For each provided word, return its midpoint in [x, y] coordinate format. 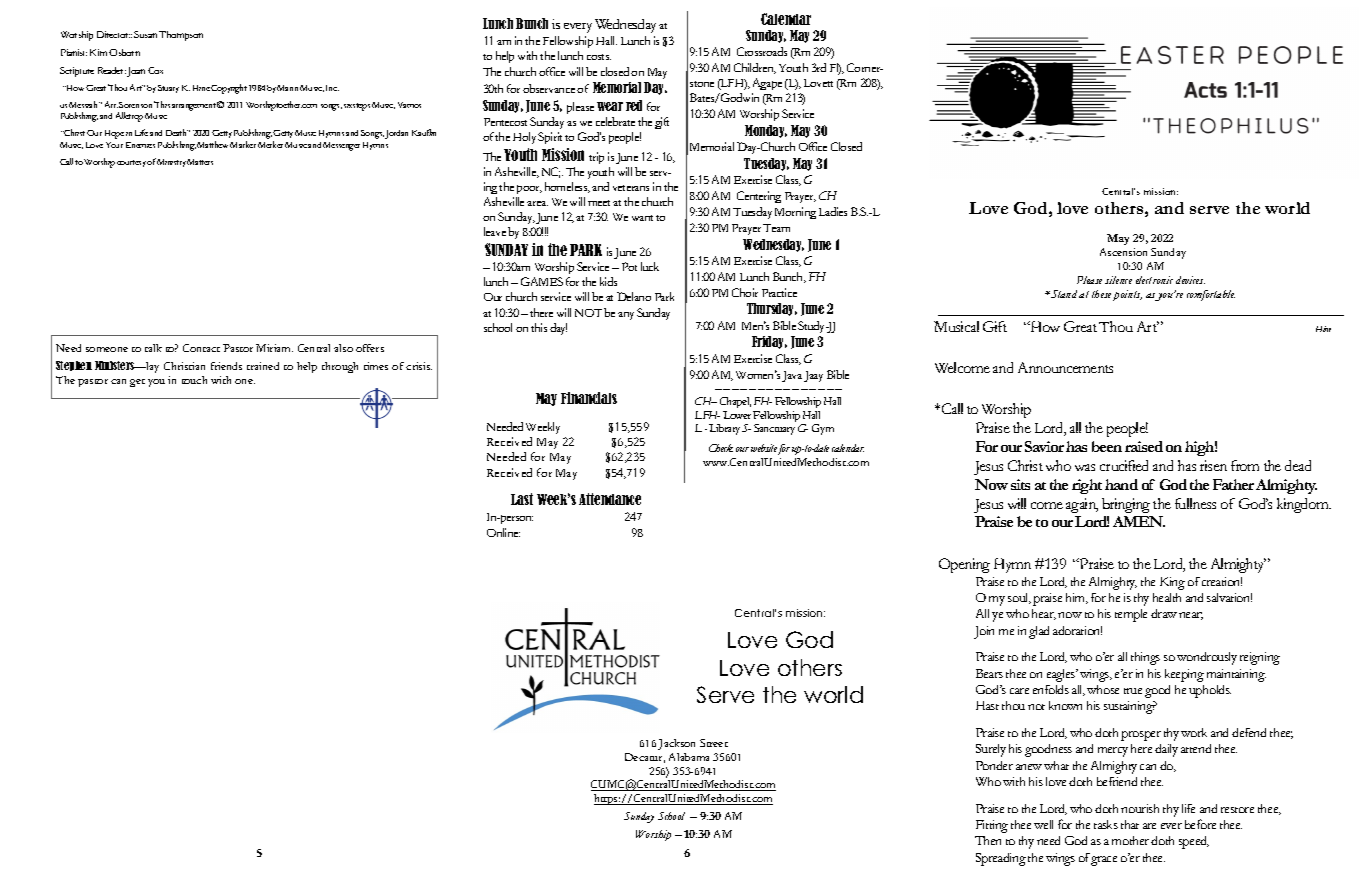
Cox [155, 70]
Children [755, 68]
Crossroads [762, 51]
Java [792, 376]
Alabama [689, 757]
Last [522, 499]
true [1133, 691]
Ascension [1123, 252]
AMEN [1139, 521]
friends [226, 366]
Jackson [676, 744]
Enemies [140, 145]
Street [714, 743]
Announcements [1065, 367]
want [642, 218]
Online [503, 532]
